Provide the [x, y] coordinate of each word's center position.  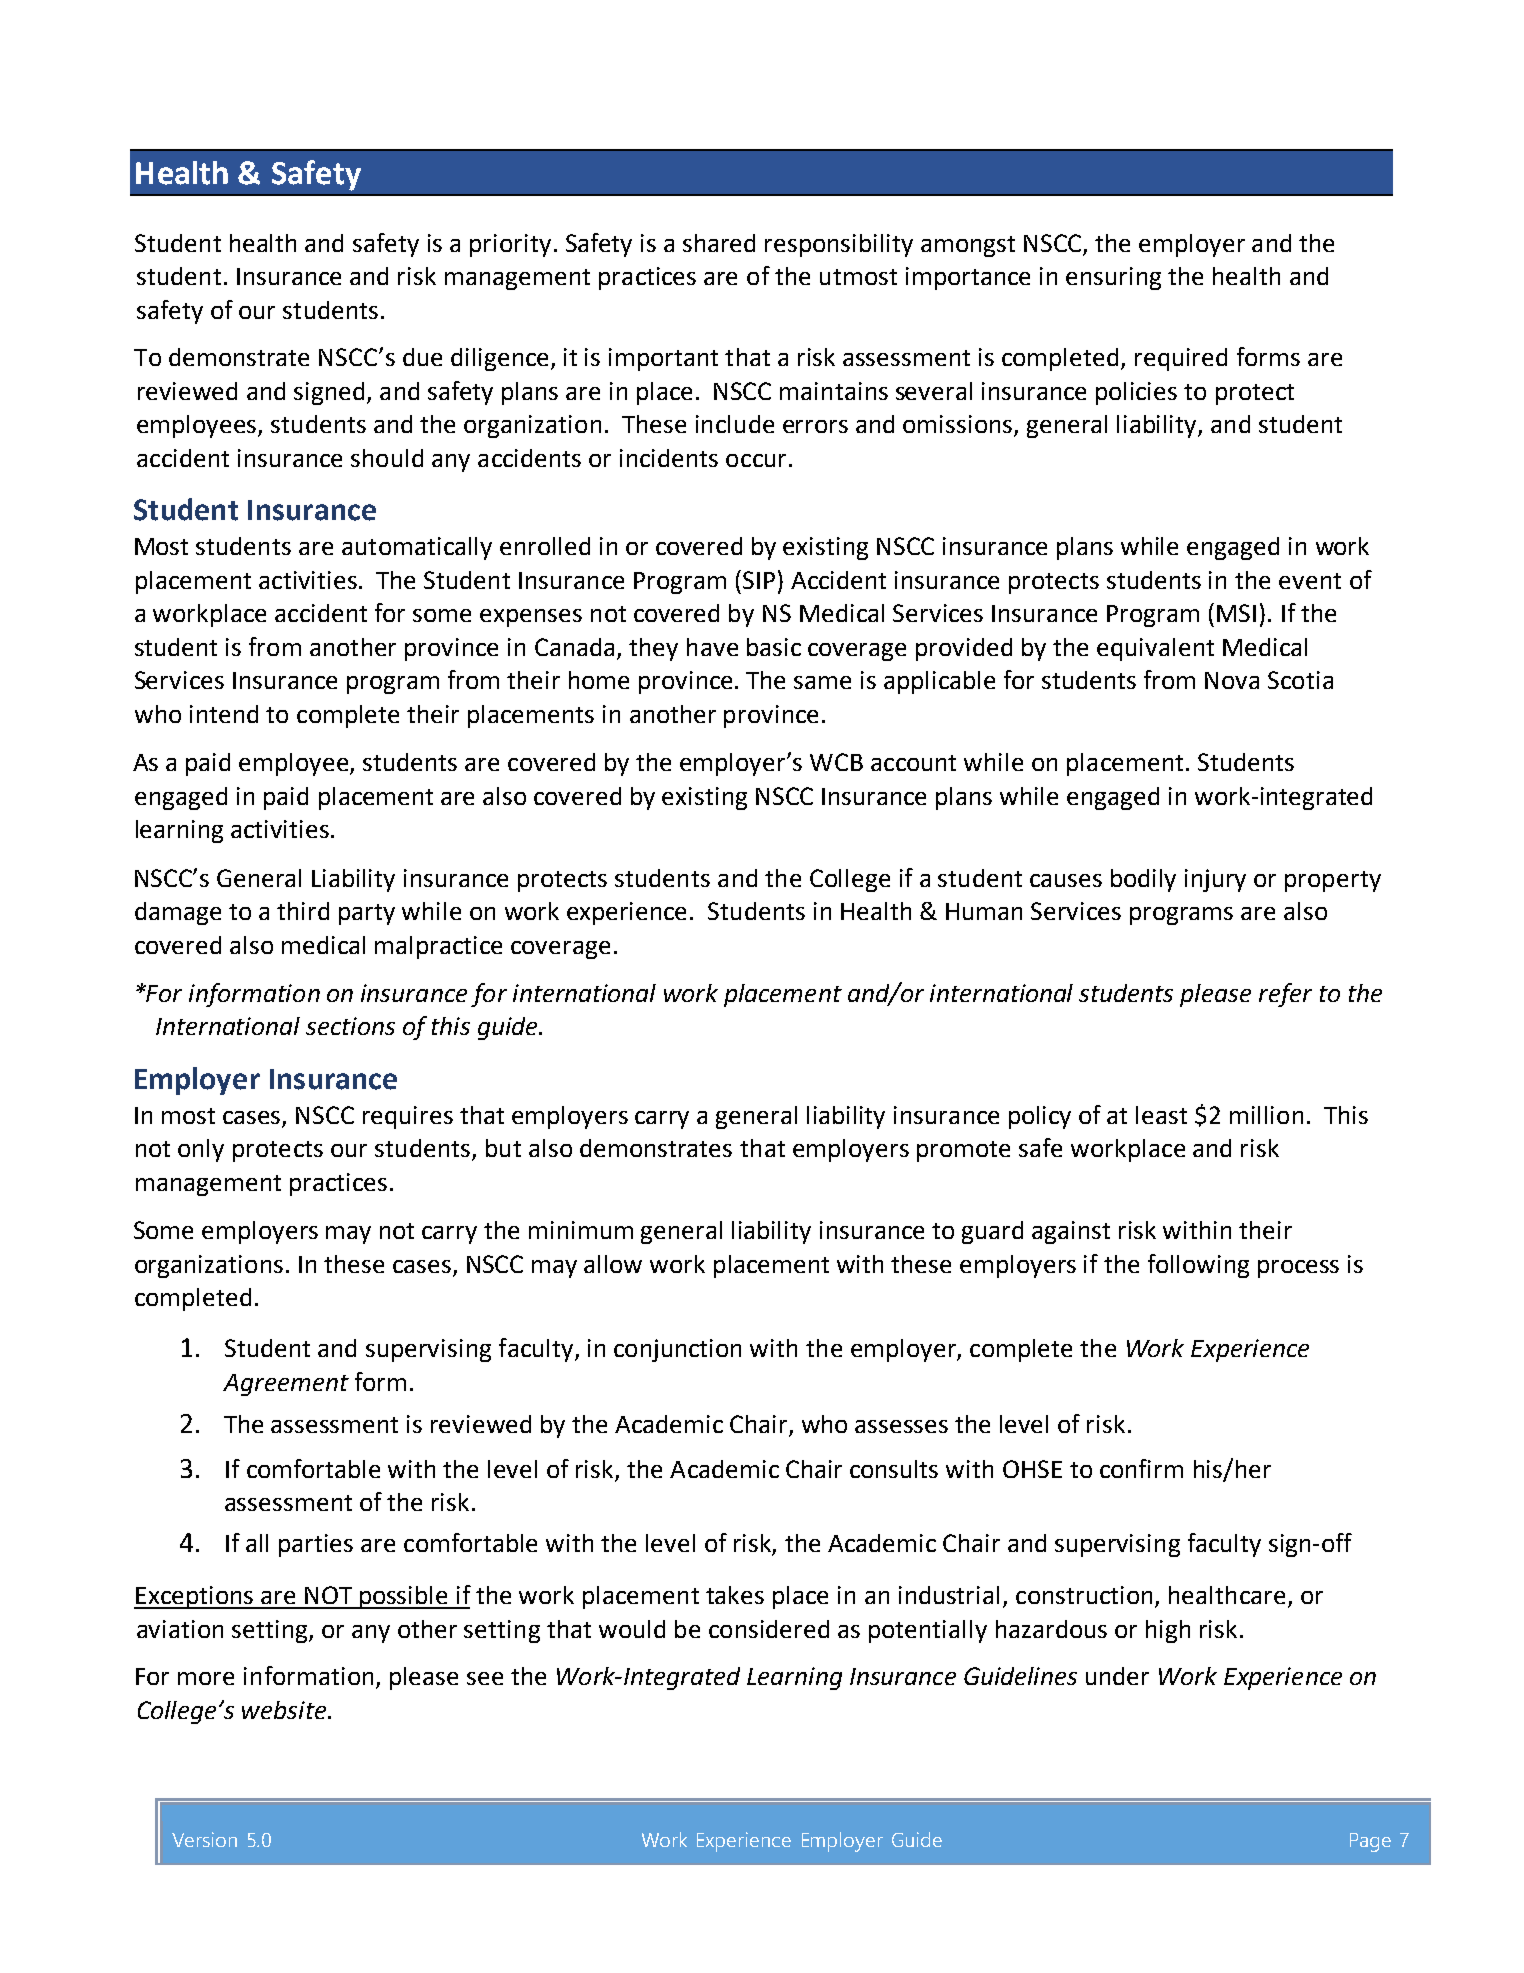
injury [1215, 880]
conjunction [677, 1350]
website [285, 1710]
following [1198, 1266]
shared [719, 243]
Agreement [286, 1385]
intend [224, 714]
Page [1370, 1842]
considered [769, 1629]
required [1181, 359]
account [913, 763]
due [422, 357]
